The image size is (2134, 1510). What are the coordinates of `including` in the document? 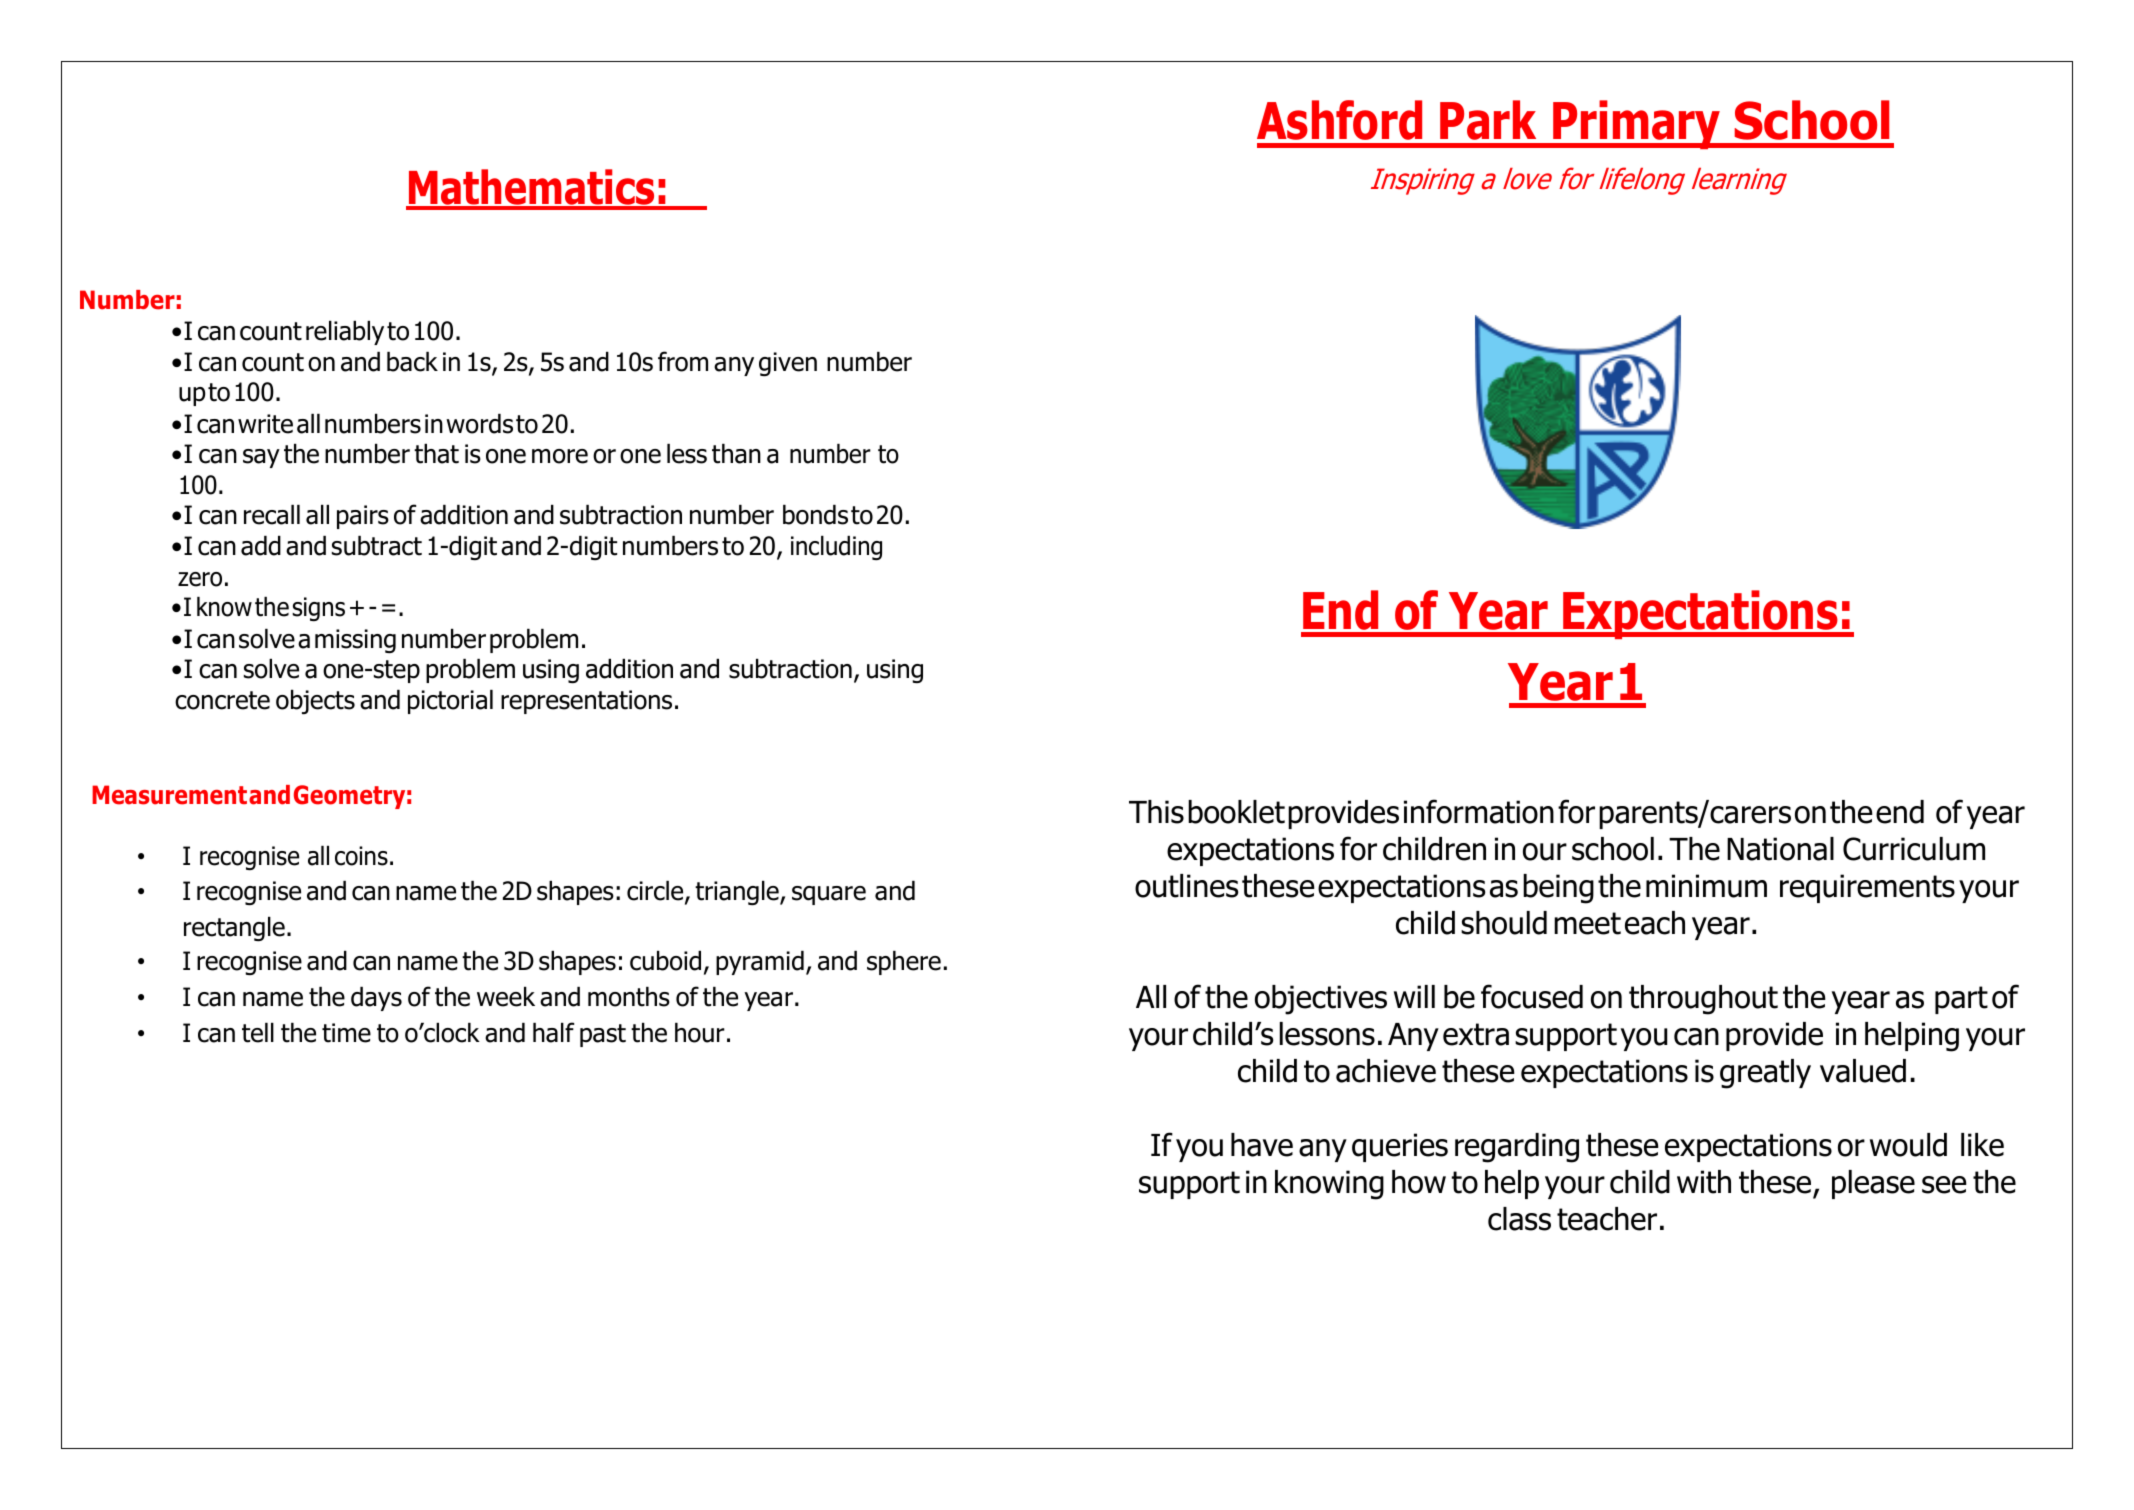 It's located at (836, 548).
